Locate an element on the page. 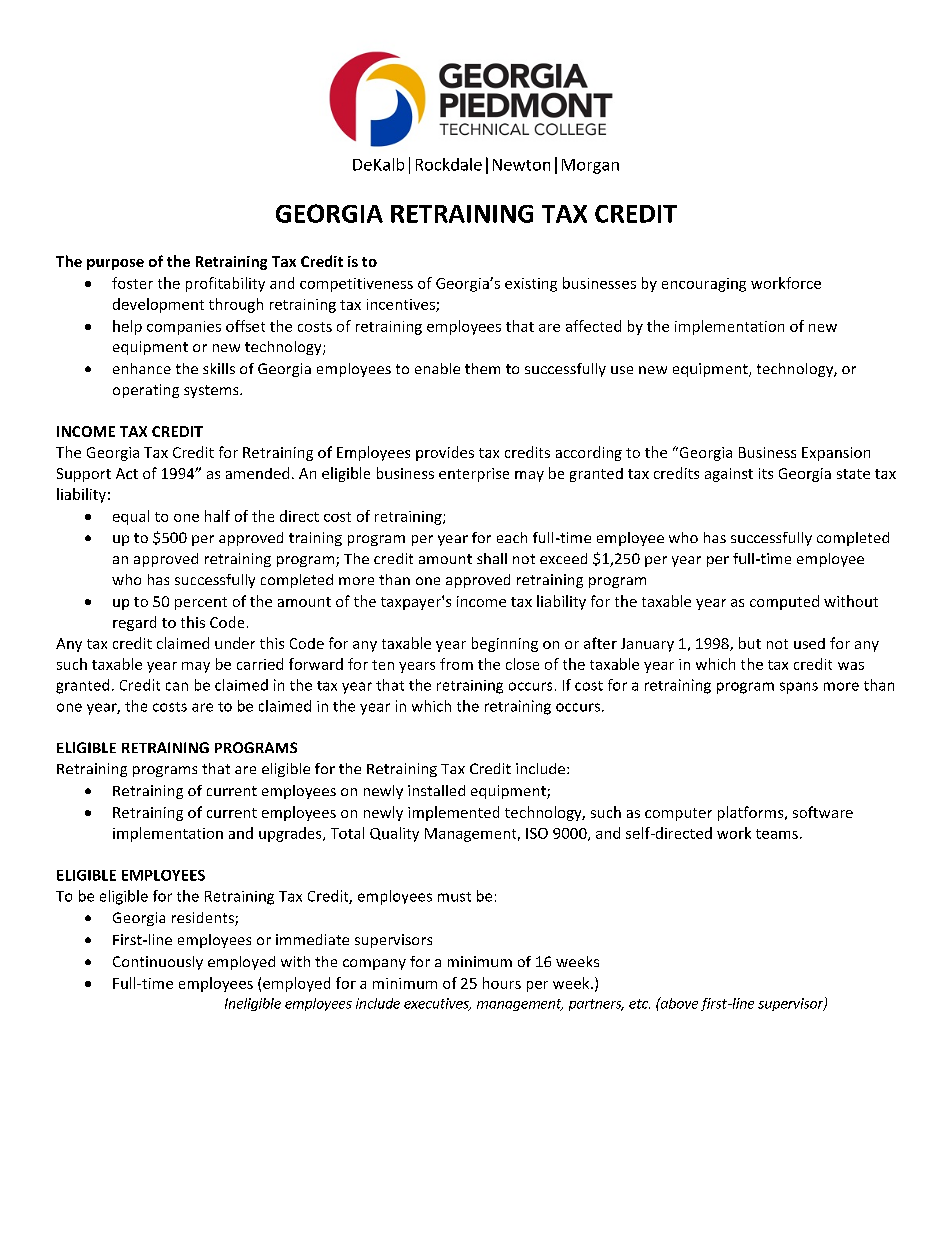 This document has height=1233, width=952. against is located at coordinates (729, 475).
